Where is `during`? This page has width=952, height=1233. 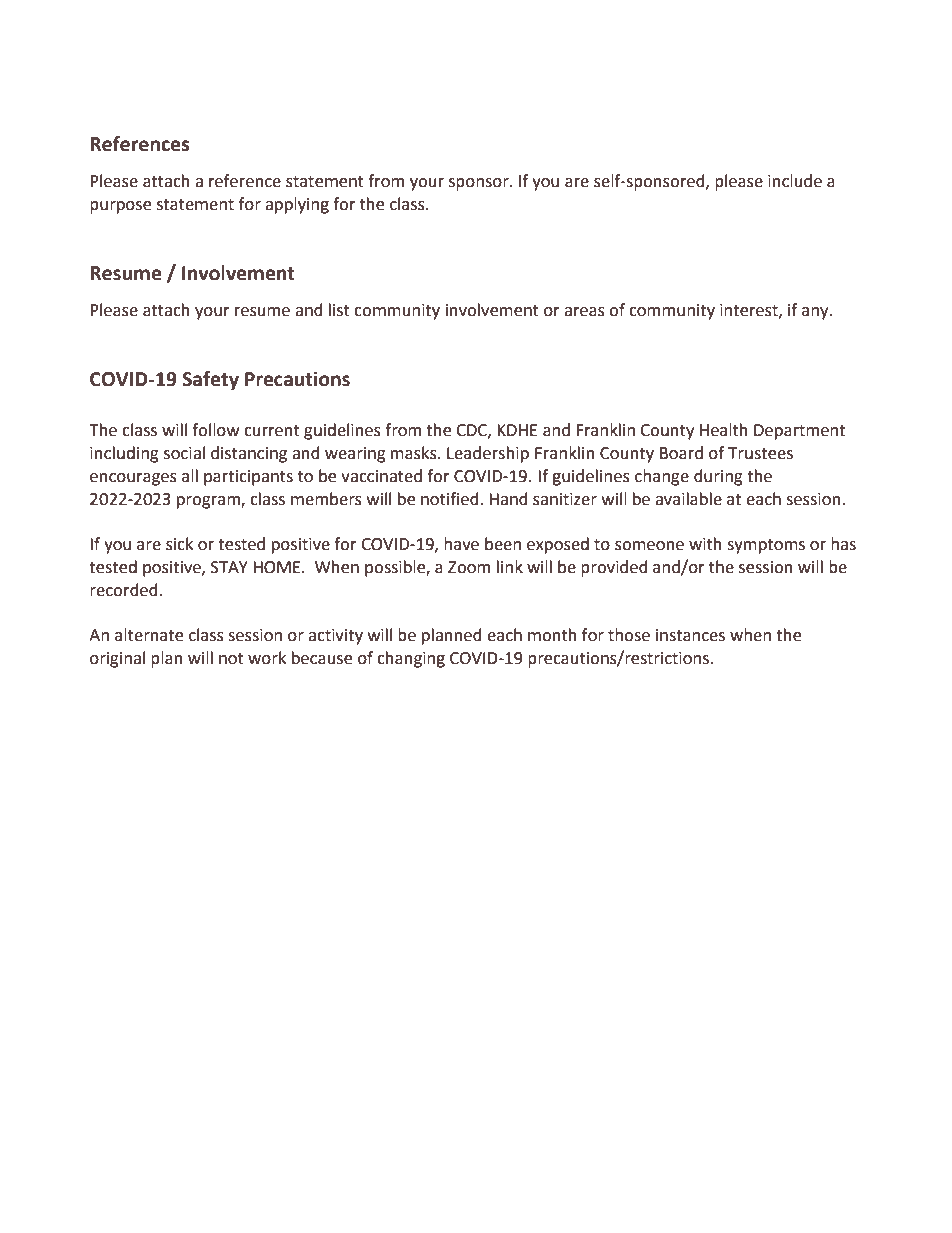
during is located at coordinates (718, 477).
